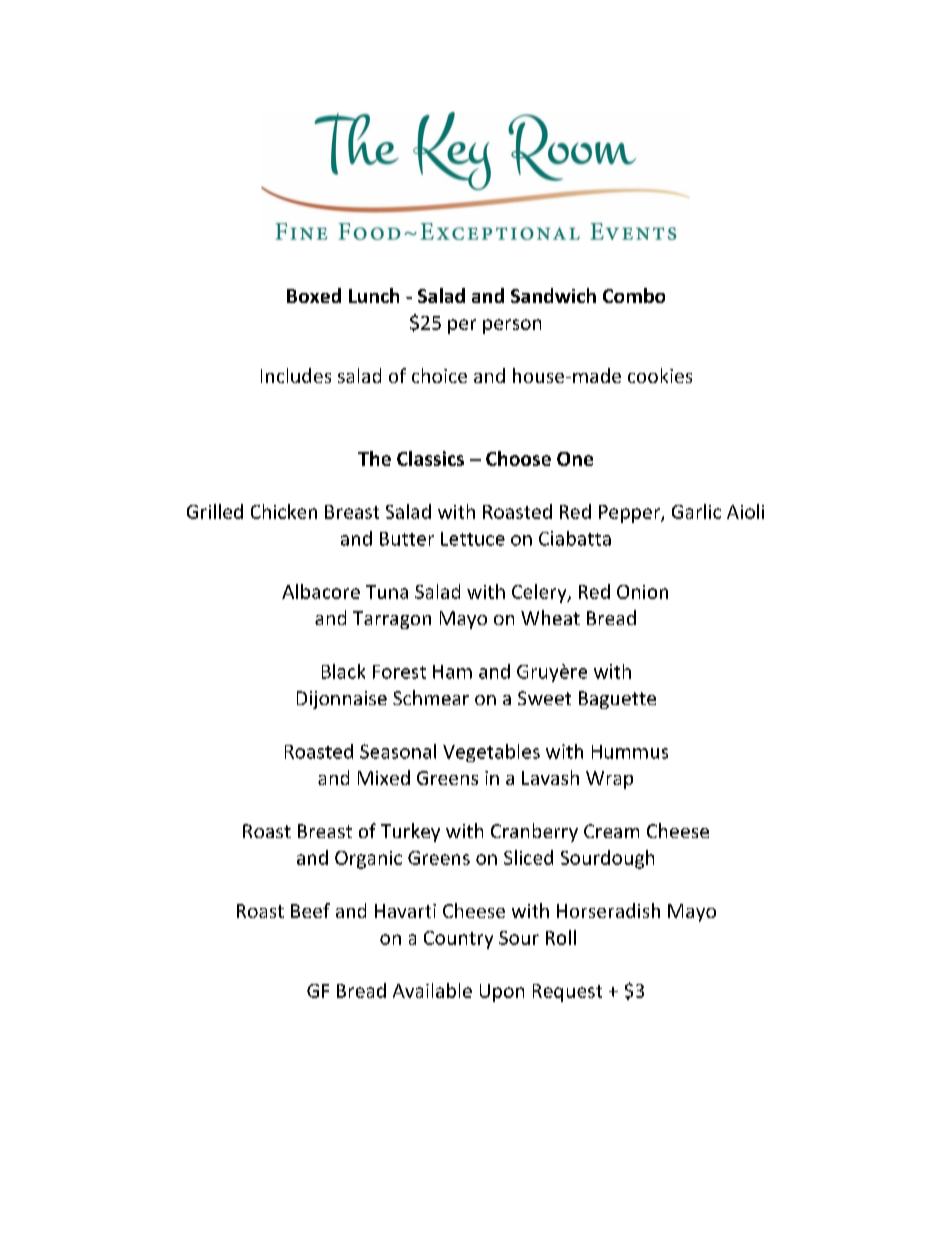 This screenshot has height=1233, width=952. What do you see at coordinates (575, 459) in the screenshot?
I see `One` at bounding box center [575, 459].
